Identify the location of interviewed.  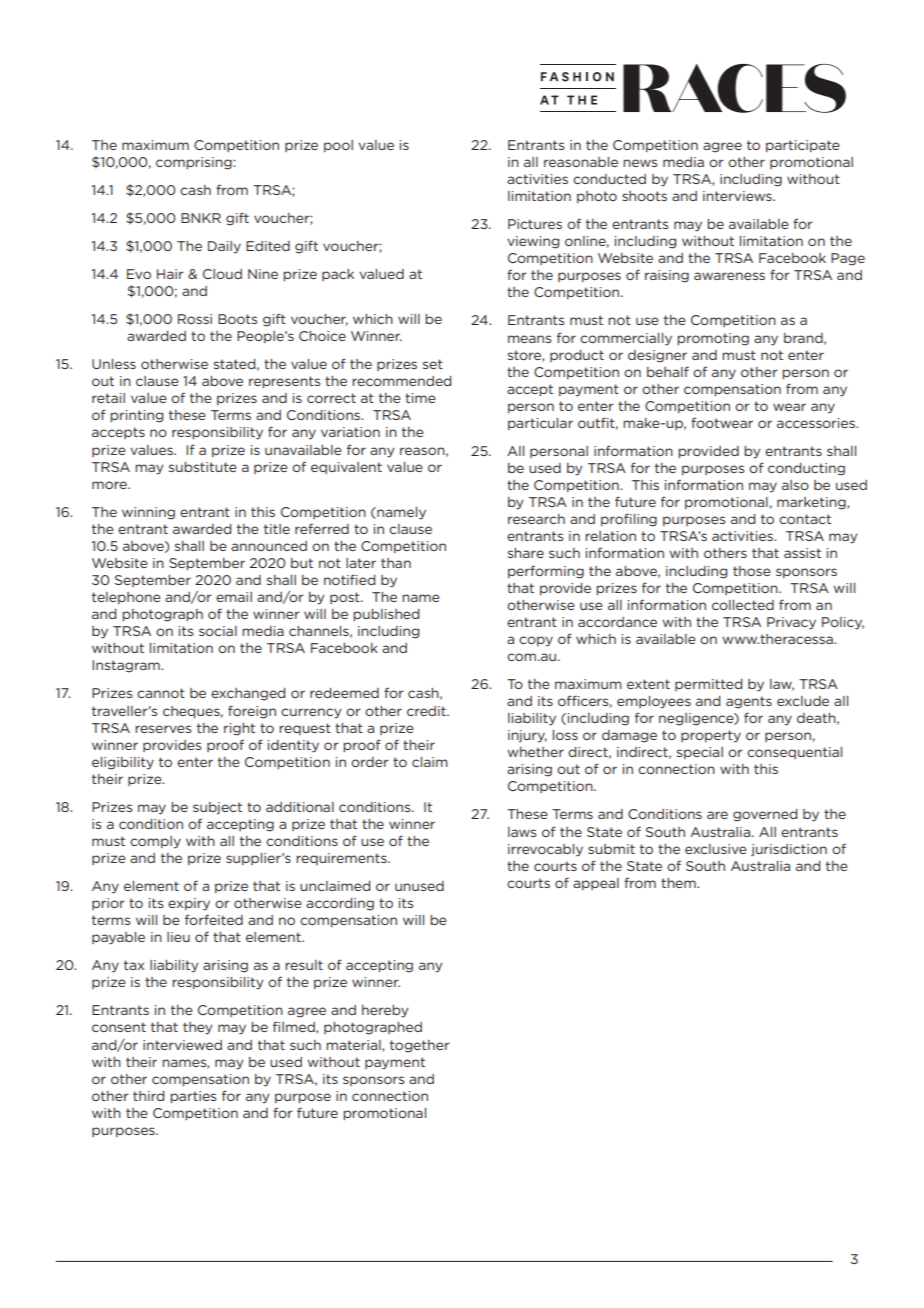
(182, 1045).
